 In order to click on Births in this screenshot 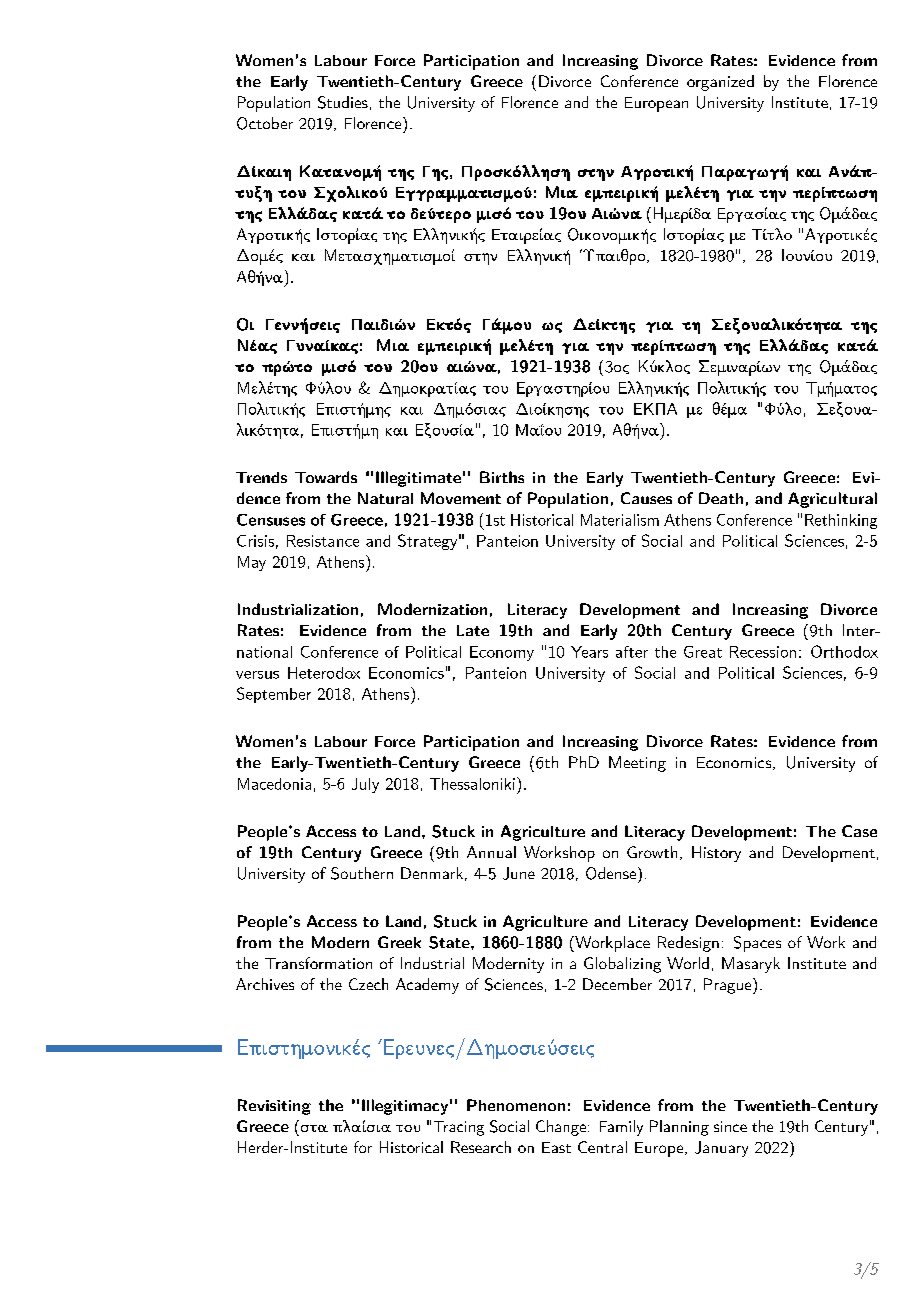, I will do `click(502, 477)`.
